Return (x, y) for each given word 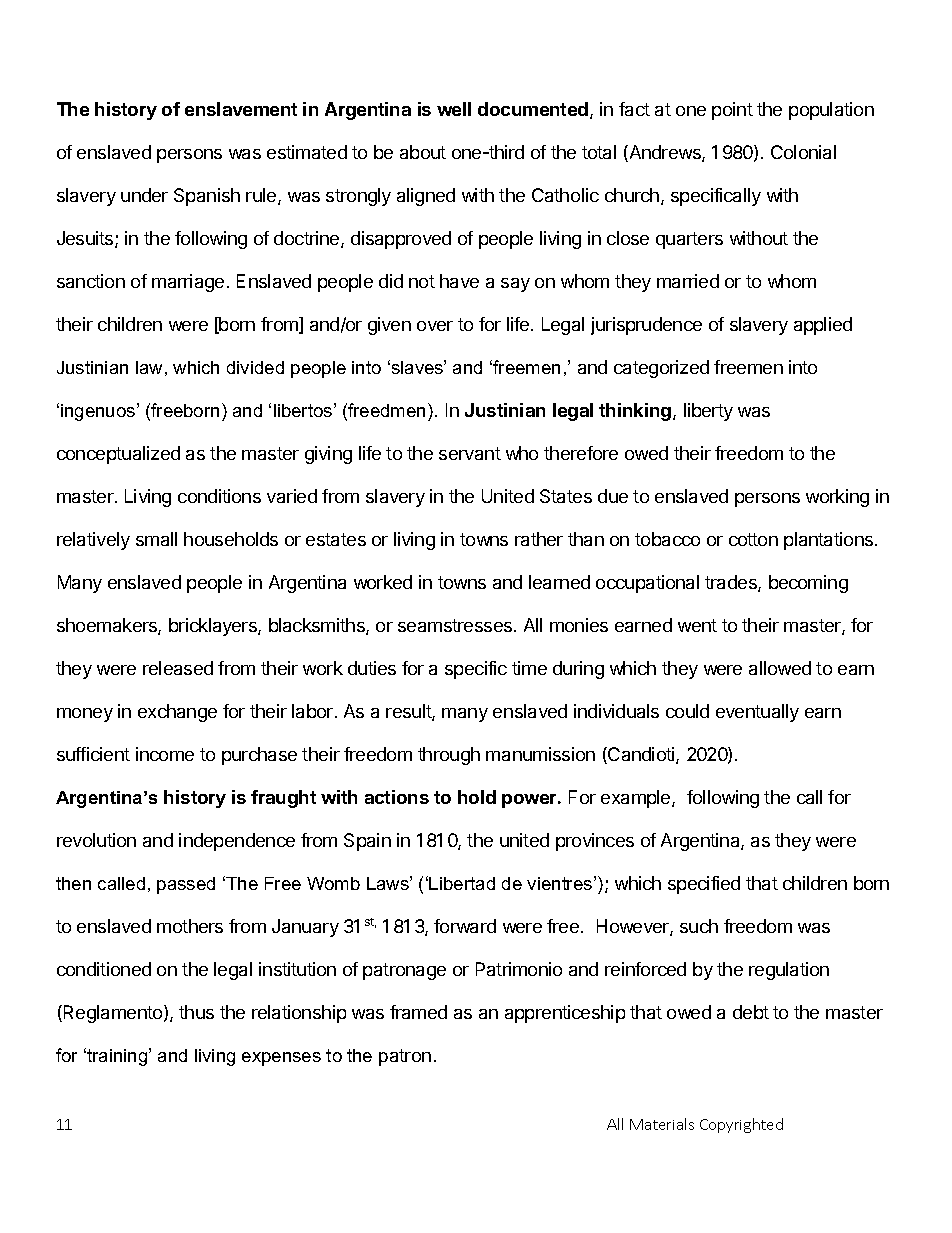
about (423, 152)
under (144, 195)
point (732, 111)
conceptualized (118, 455)
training (117, 1057)
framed (418, 1012)
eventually (757, 713)
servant (470, 453)
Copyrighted (741, 1125)
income (165, 754)
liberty (708, 412)
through (449, 756)
